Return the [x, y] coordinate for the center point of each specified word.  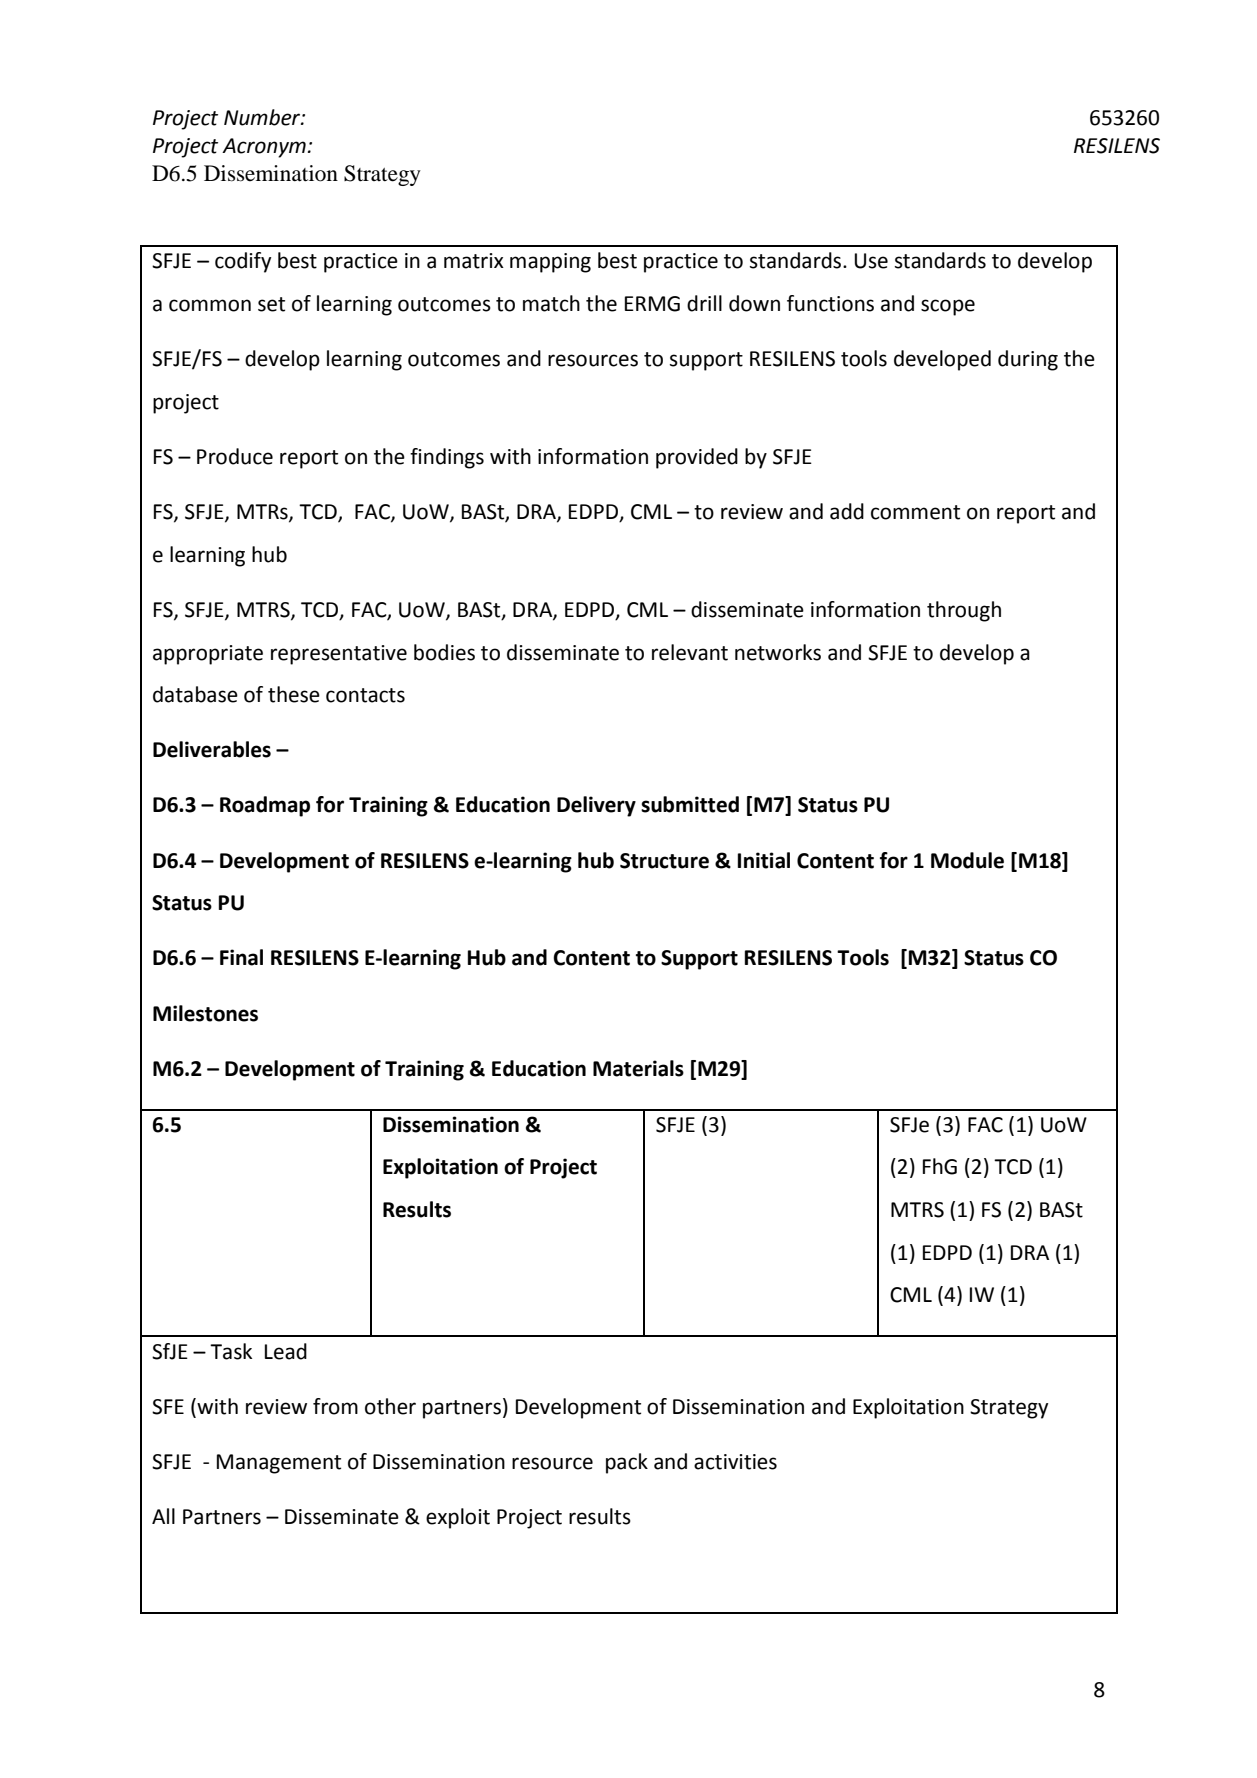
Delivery [596, 806]
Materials [638, 1068]
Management [279, 1464]
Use [871, 261]
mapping [550, 263]
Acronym [264, 148]
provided [697, 458]
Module [967, 860]
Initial [764, 860]
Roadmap [265, 806]
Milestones [205, 1013]
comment [915, 512]
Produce [235, 456]
